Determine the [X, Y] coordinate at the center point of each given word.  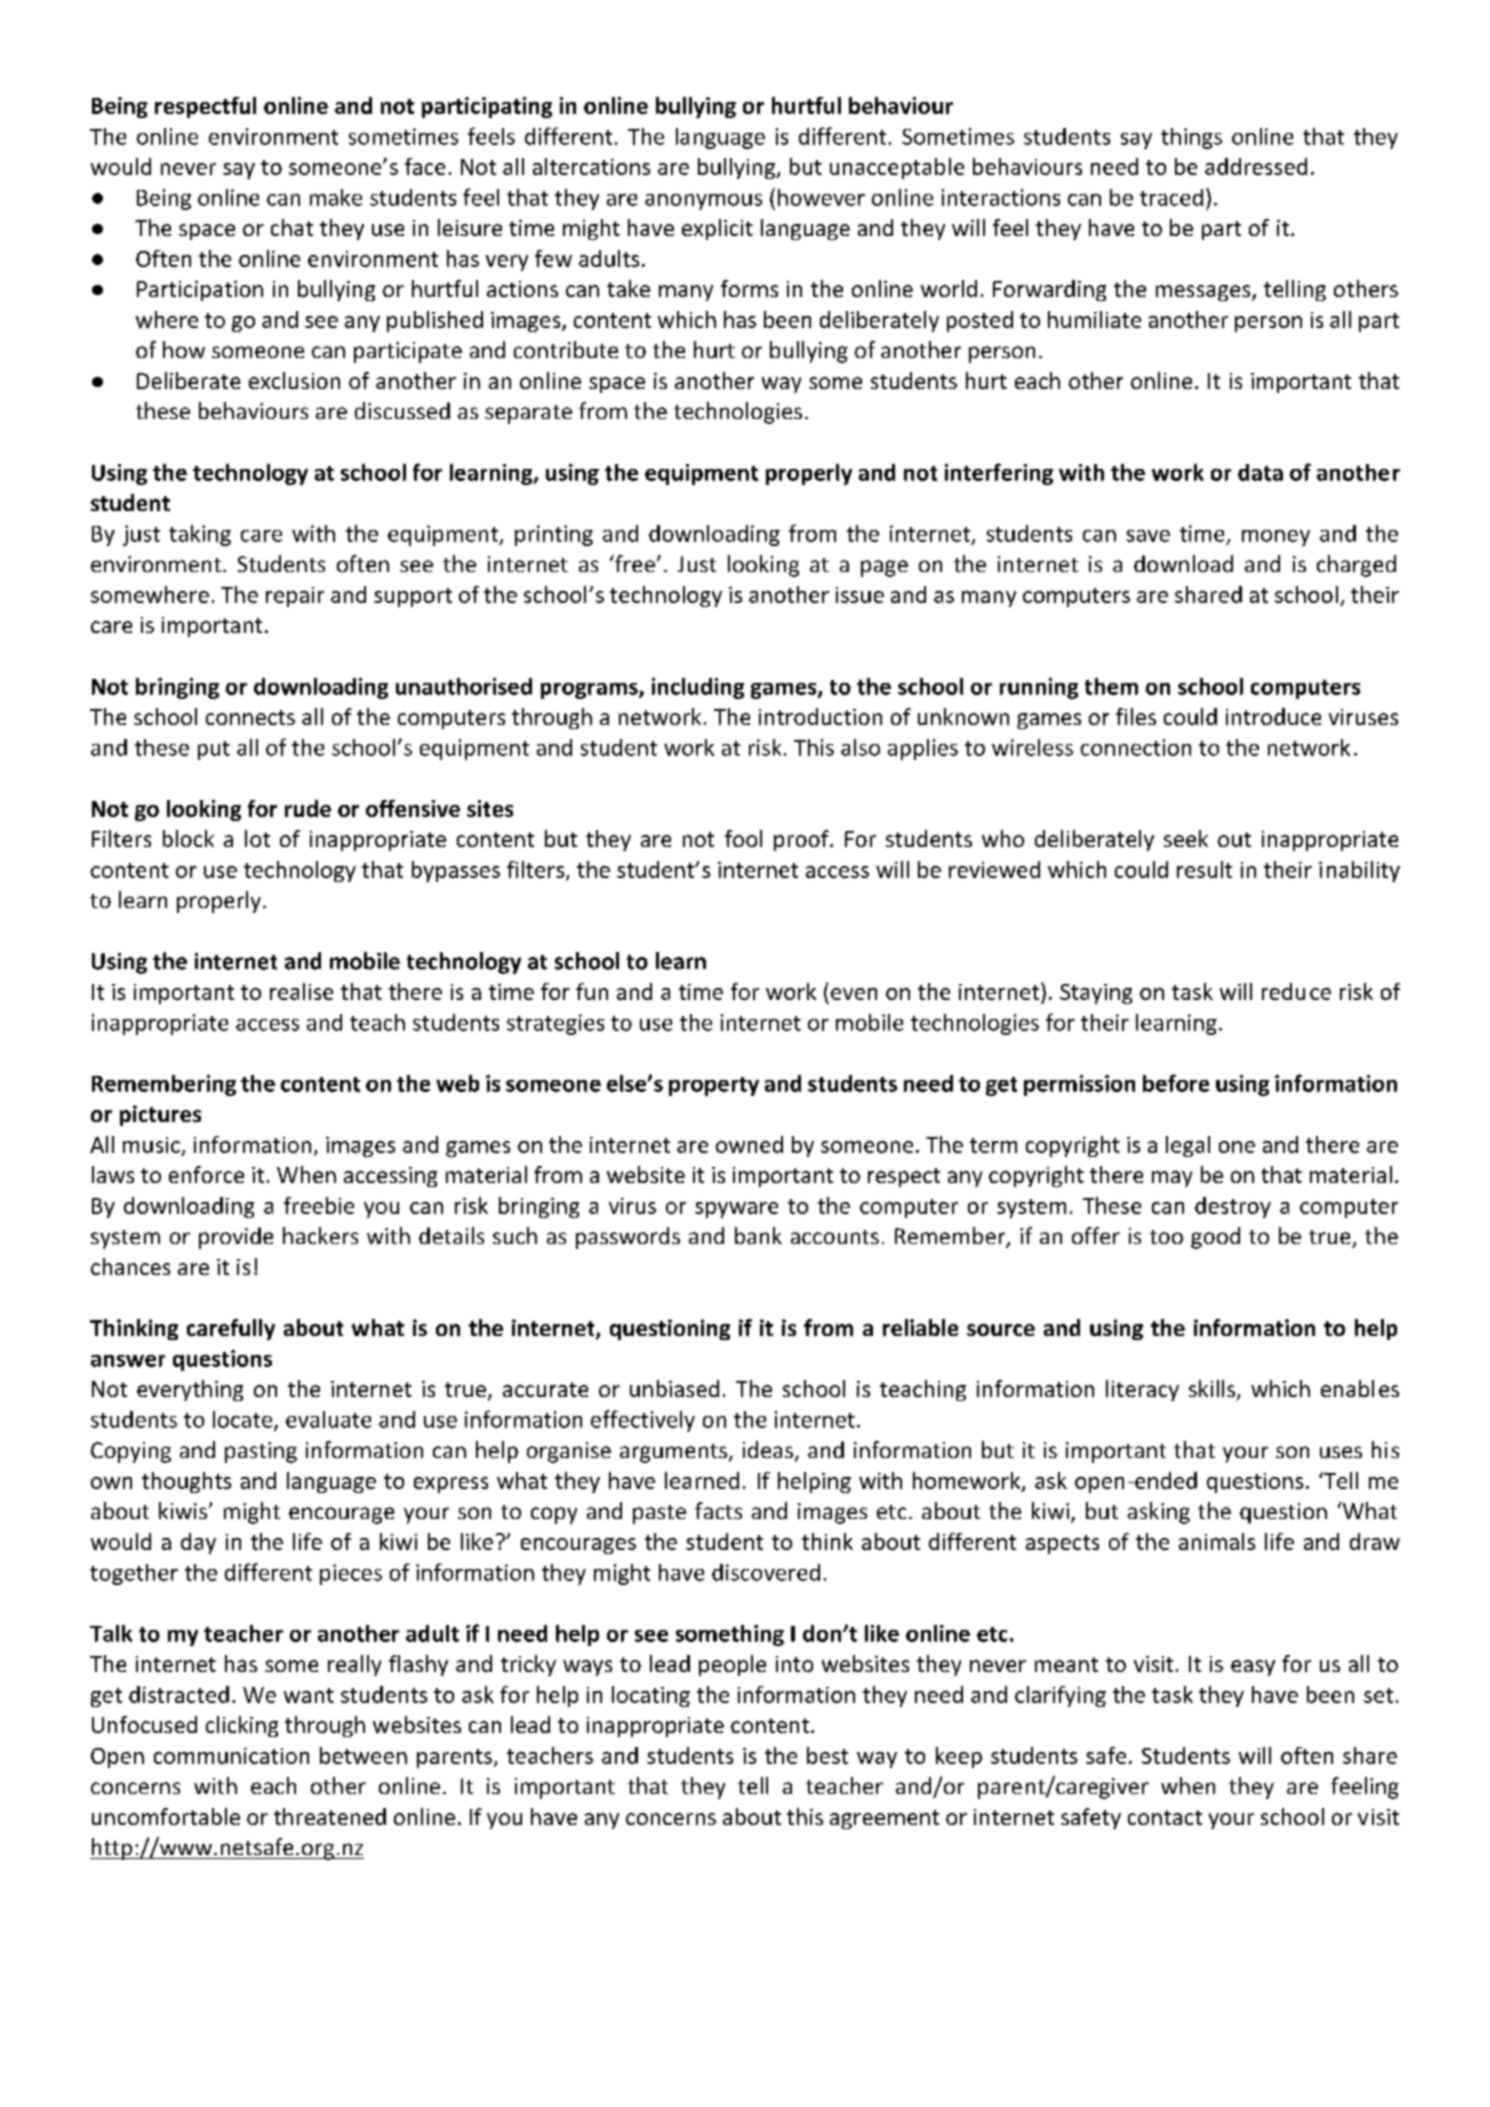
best [827, 1755]
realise [301, 991]
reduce [1296, 991]
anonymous [703, 202]
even [854, 994]
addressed [1256, 166]
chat [292, 227]
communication [231, 1756]
